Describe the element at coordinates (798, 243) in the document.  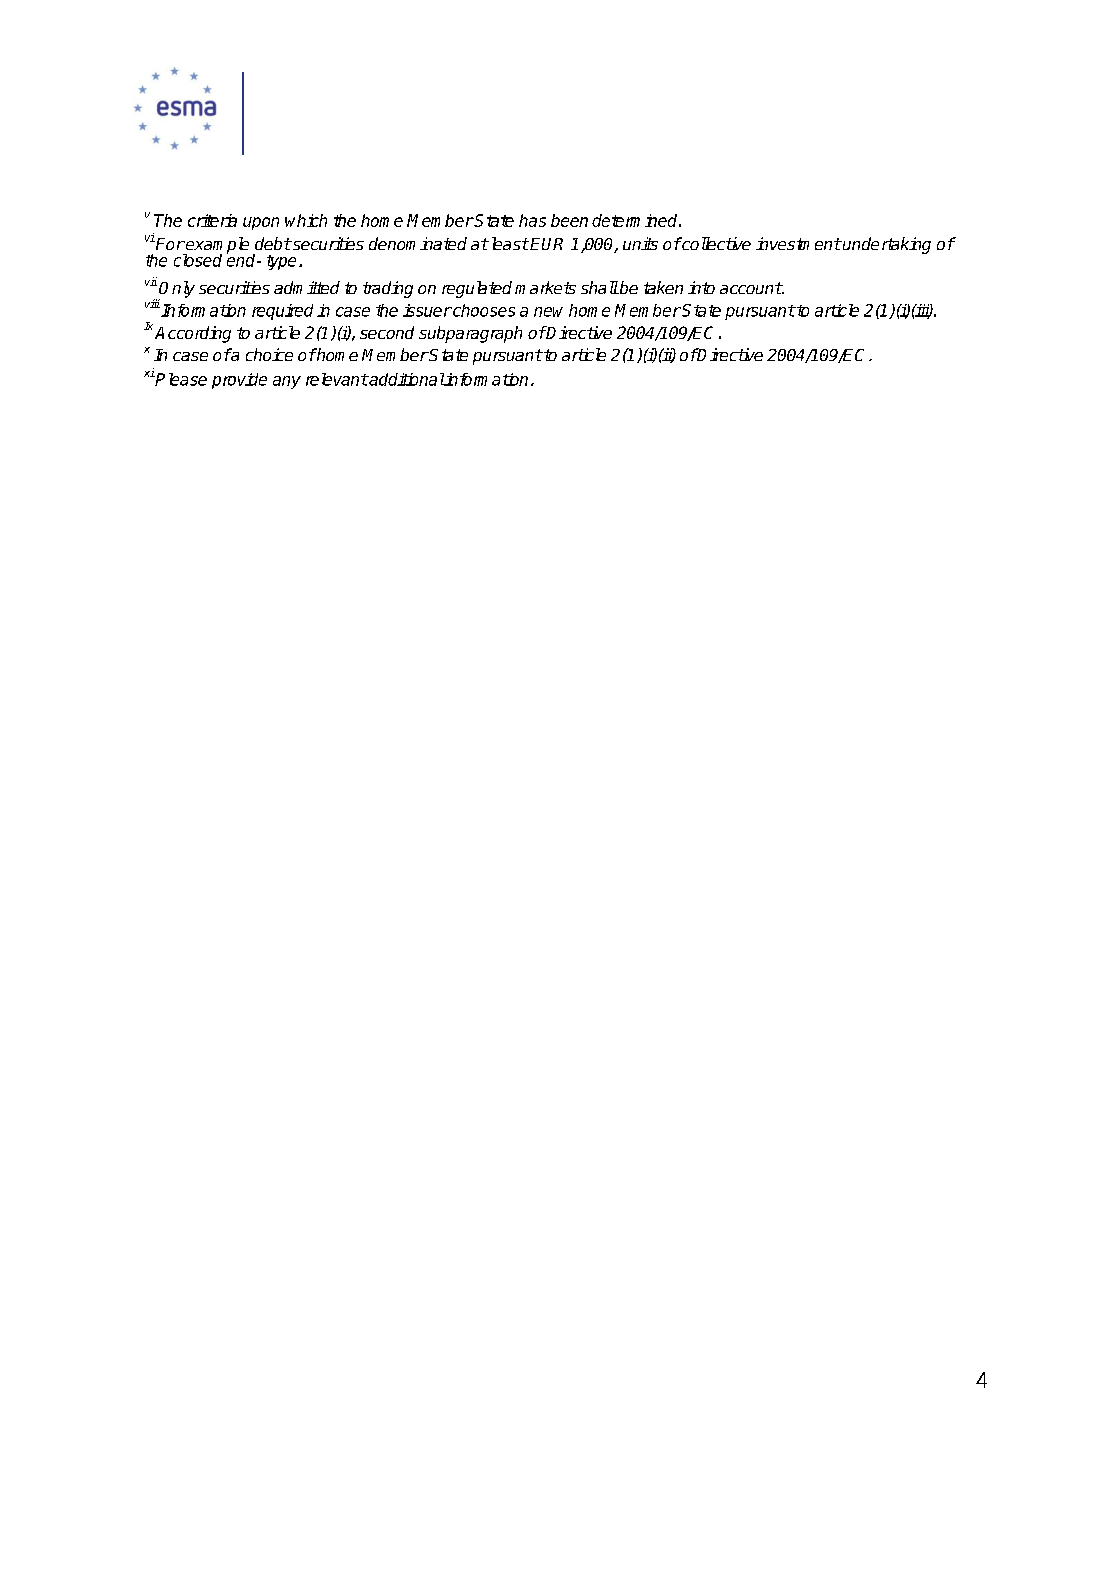
I see `investment` at that location.
